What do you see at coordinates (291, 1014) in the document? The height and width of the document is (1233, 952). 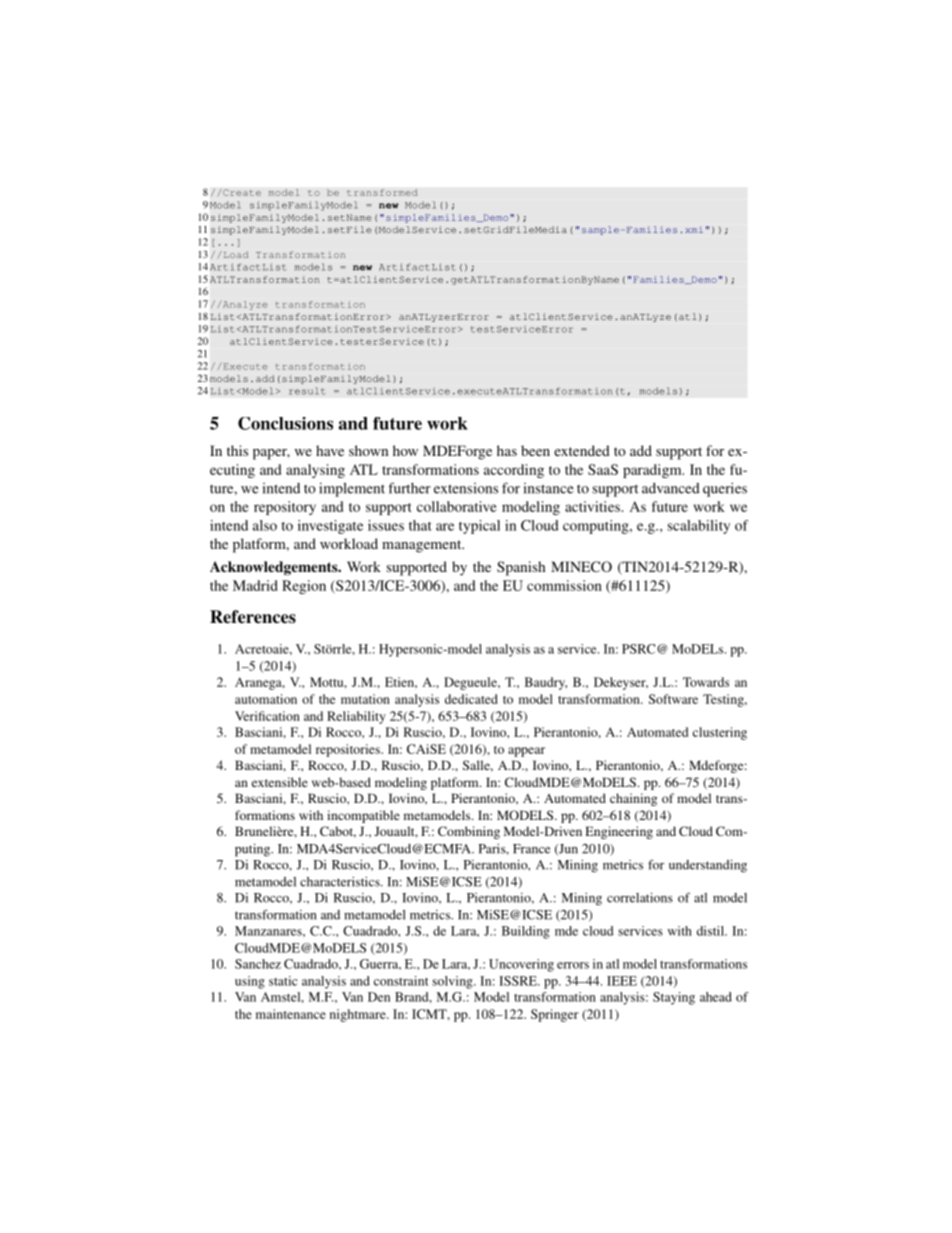 I see `maintenance` at bounding box center [291, 1014].
